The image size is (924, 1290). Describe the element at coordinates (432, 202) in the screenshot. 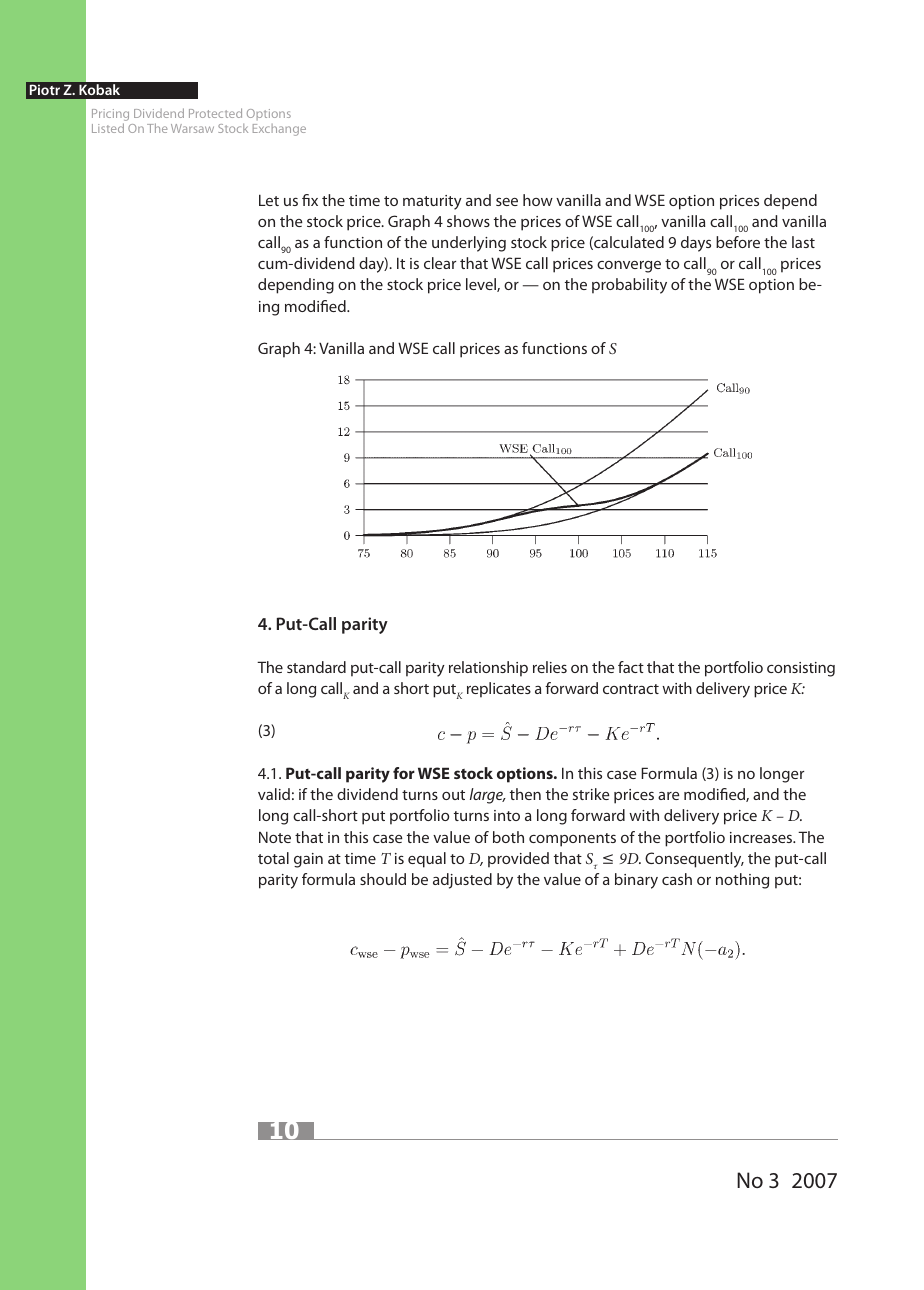

I see `maturity` at that location.
